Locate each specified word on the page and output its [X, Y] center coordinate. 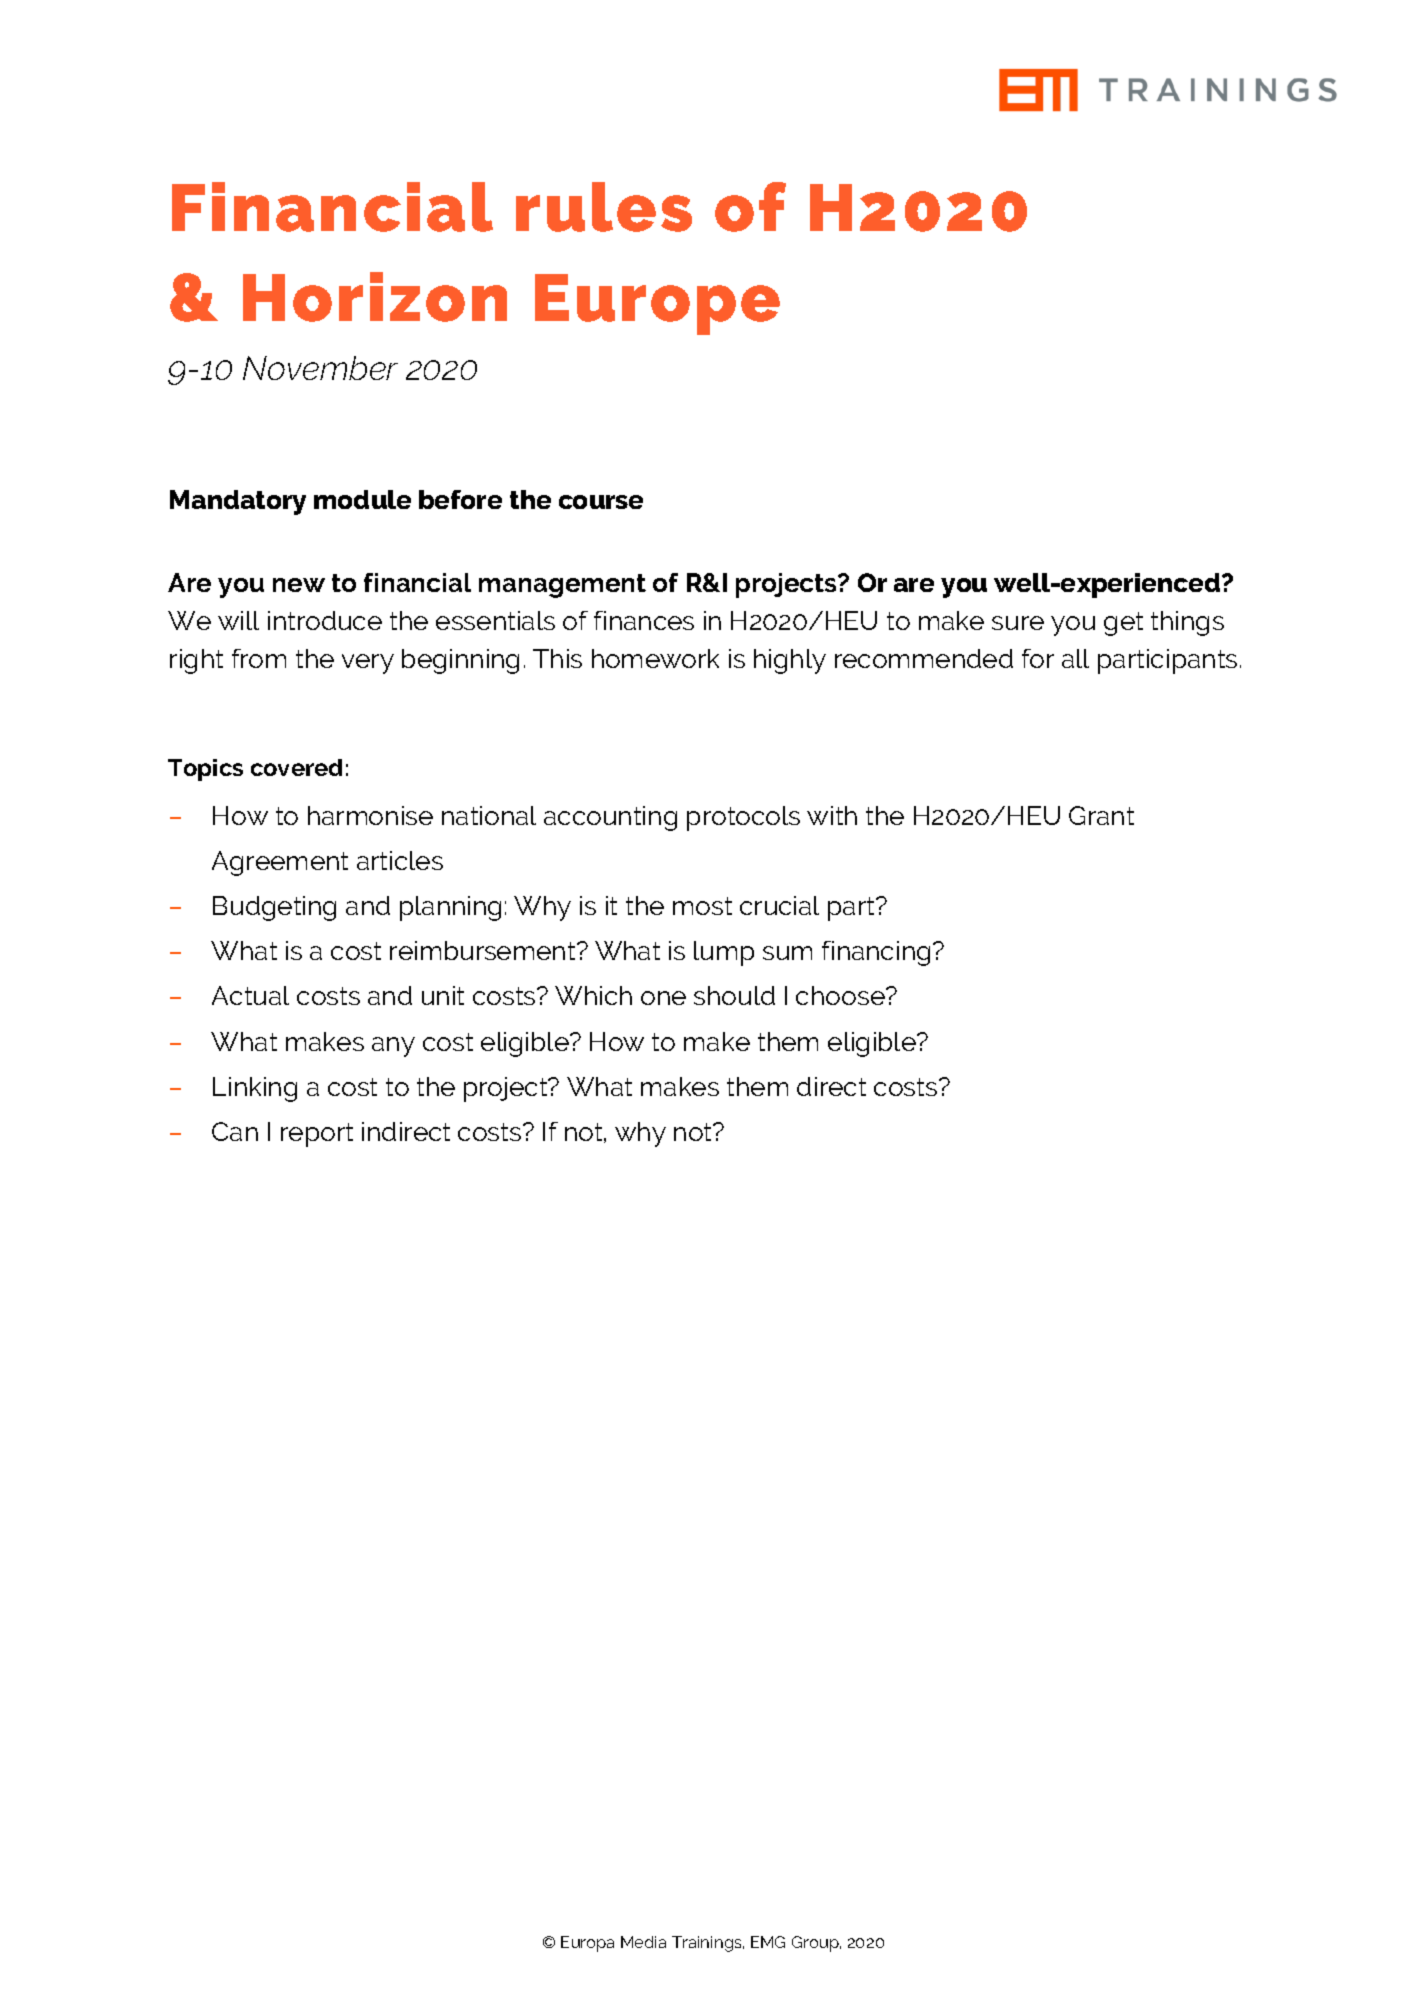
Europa [587, 1944]
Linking [255, 1089]
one [663, 998]
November [320, 368]
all [1075, 658]
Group [816, 1944]
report [317, 1135]
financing [876, 953]
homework [655, 658]
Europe [657, 304]
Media [643, 1942]
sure [1018, 623]
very [368, 664]
